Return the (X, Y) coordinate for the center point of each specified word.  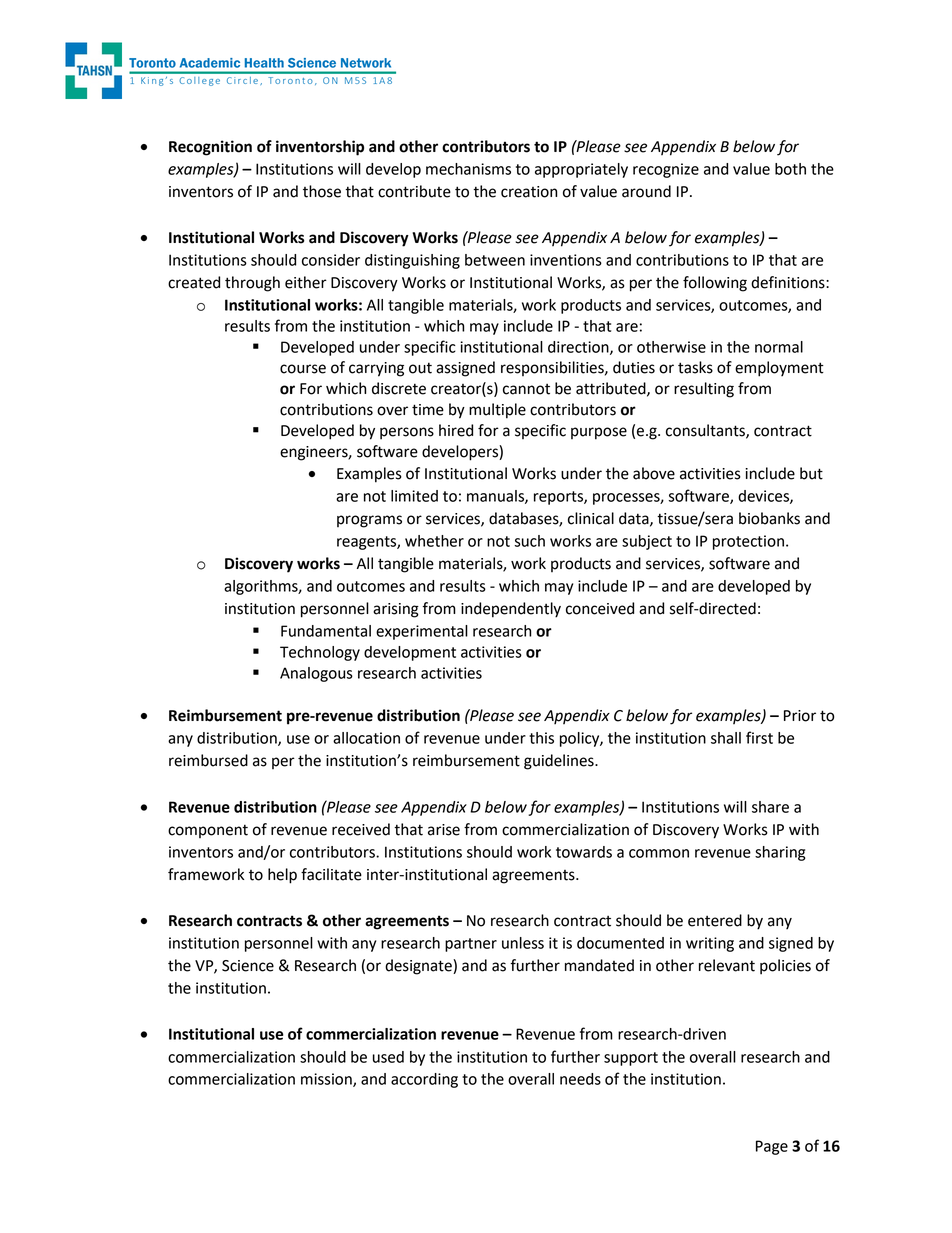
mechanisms (468, 169)
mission (327, 1080)
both (790, 169)
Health (264, 63)
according (424, 1080)
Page (772, 1147)
